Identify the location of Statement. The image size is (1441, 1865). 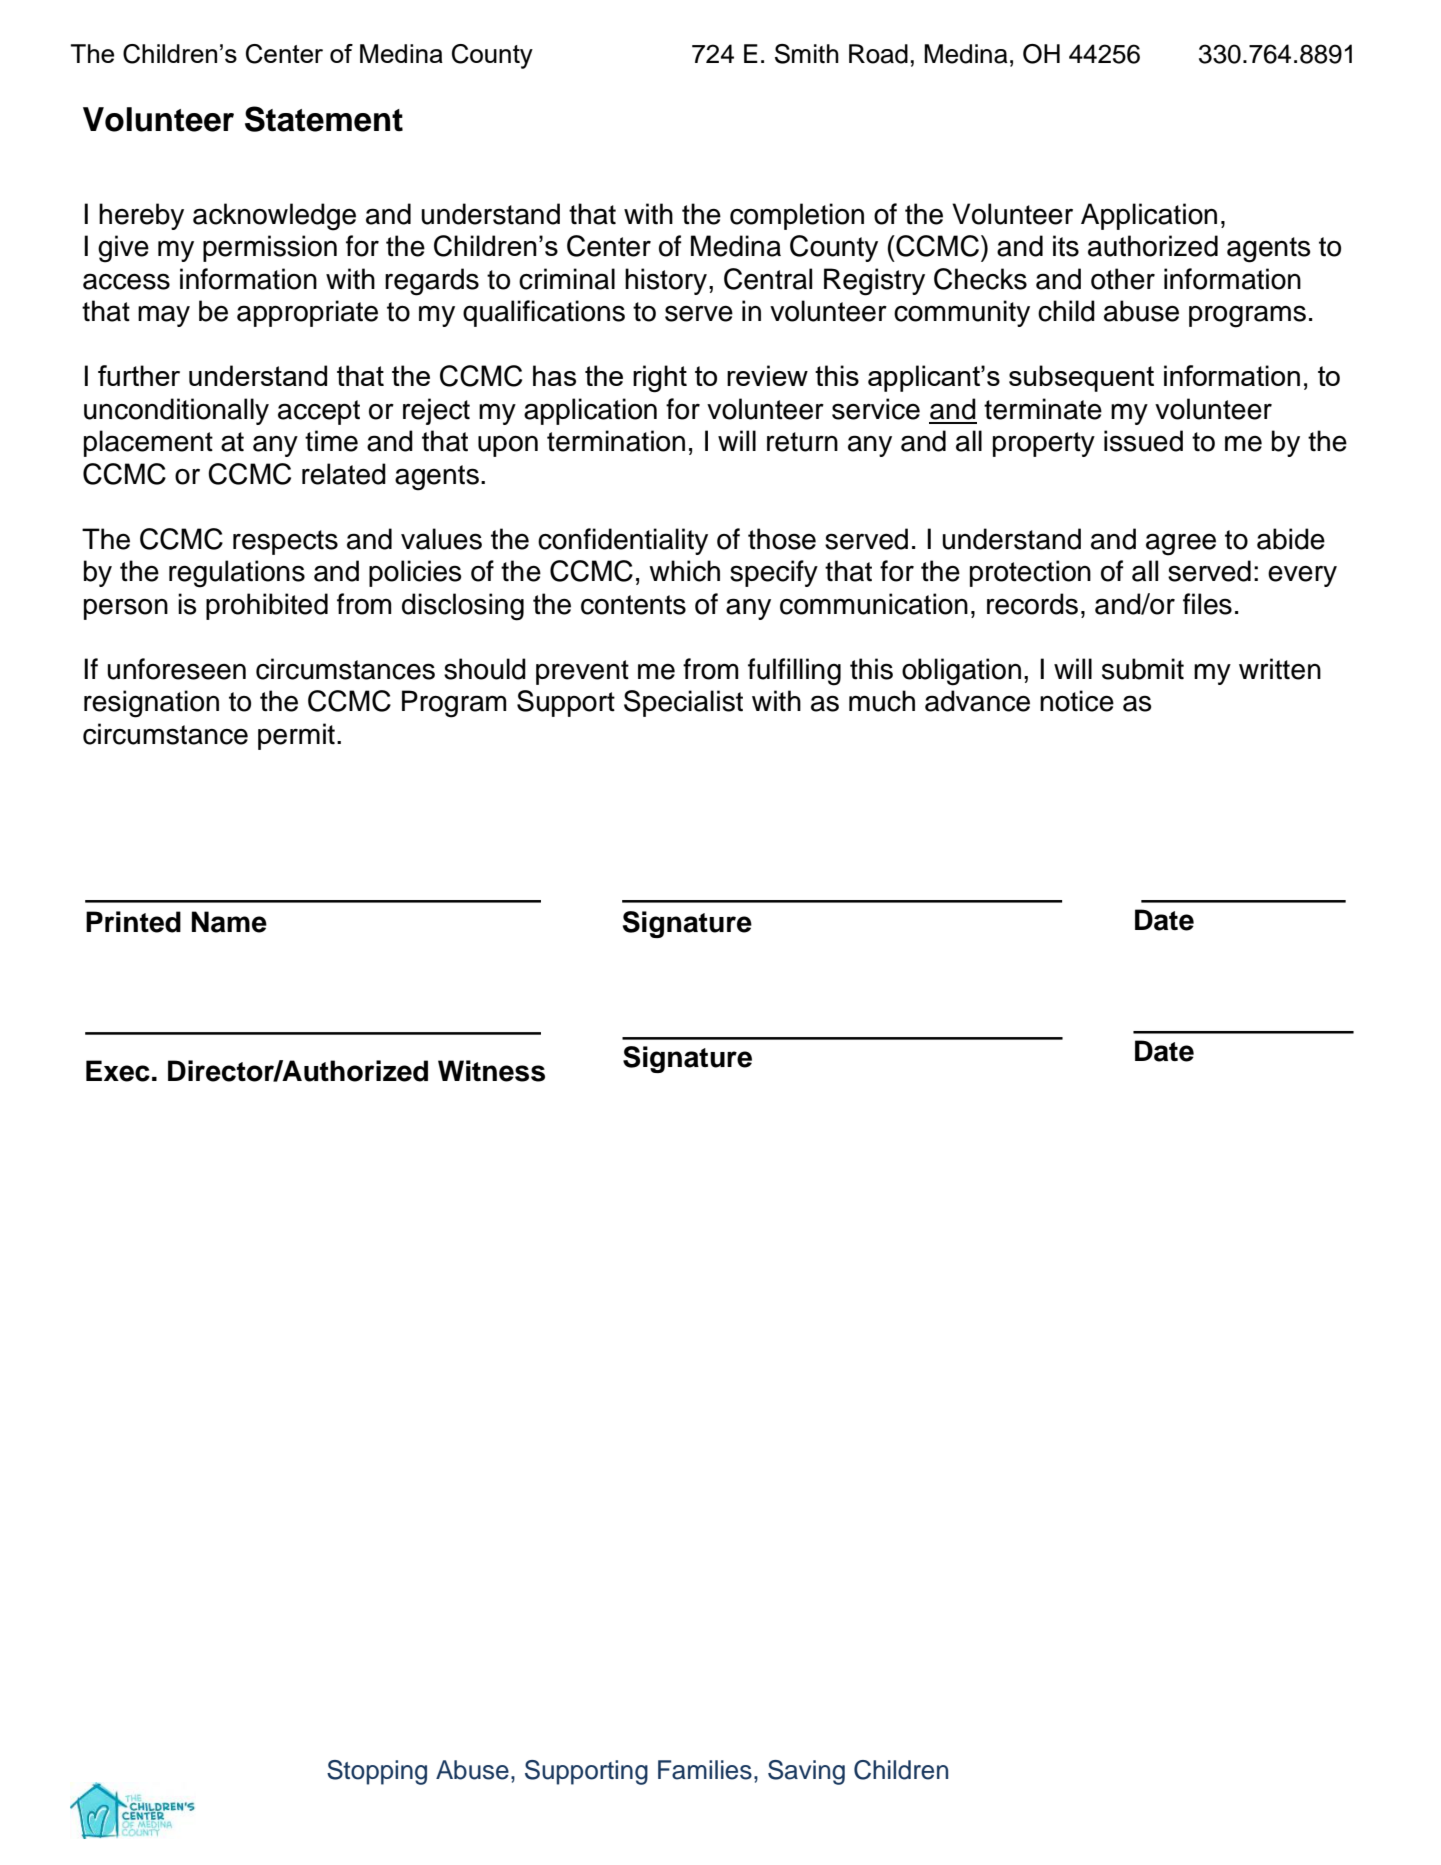
(324, 119).
